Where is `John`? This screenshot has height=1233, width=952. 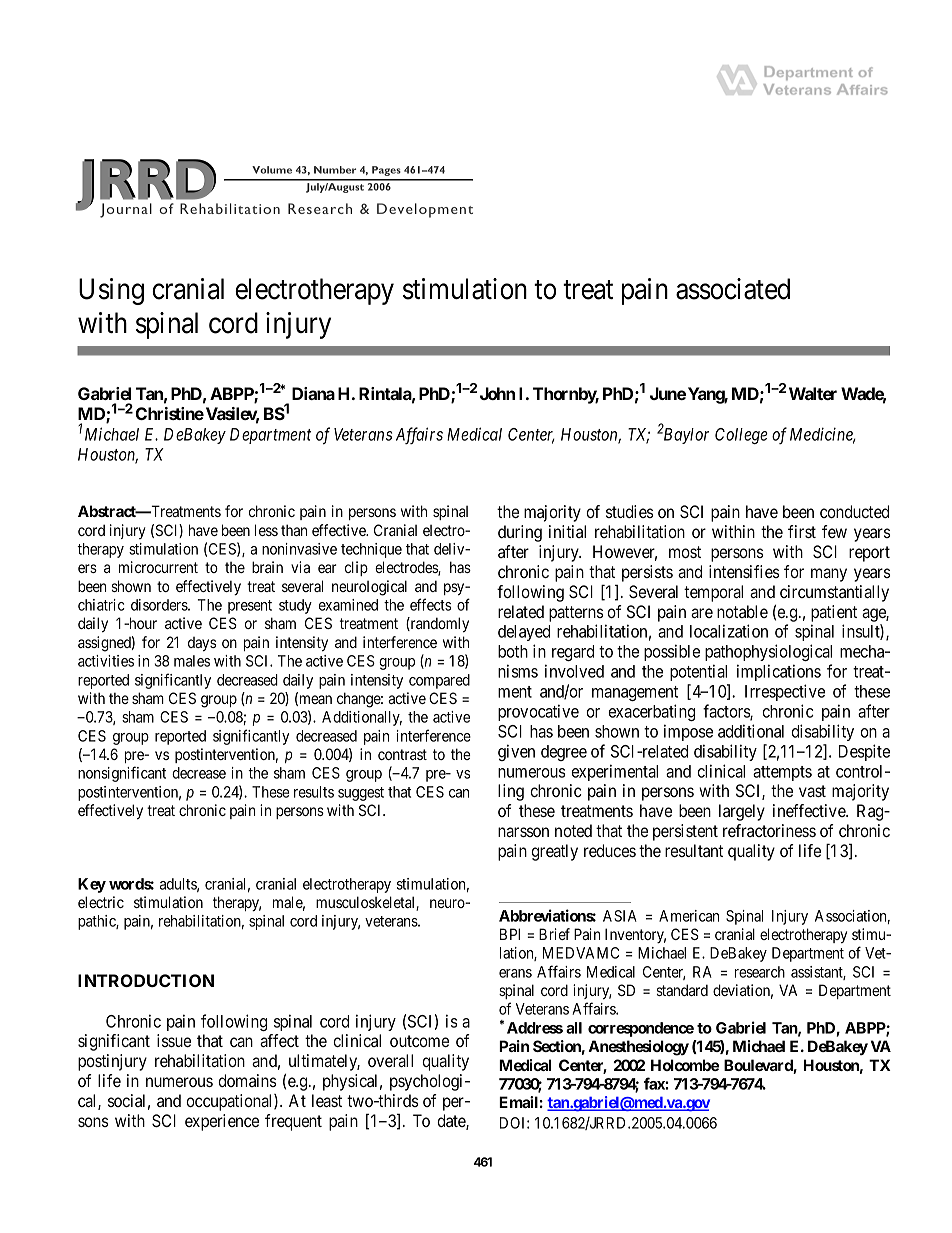
John is located at coordinates (497, 393).
